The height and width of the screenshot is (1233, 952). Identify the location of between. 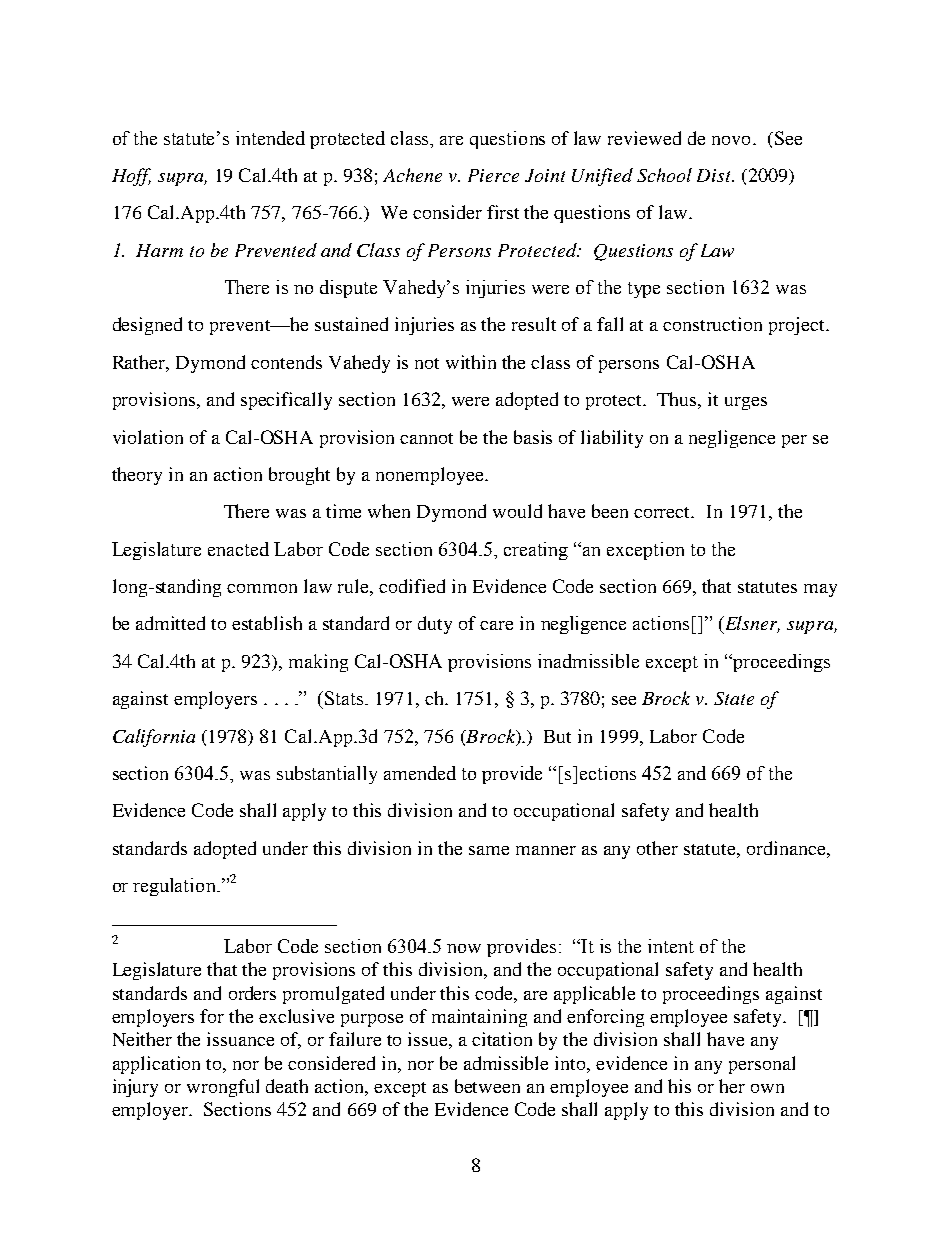
(487, 1086).
